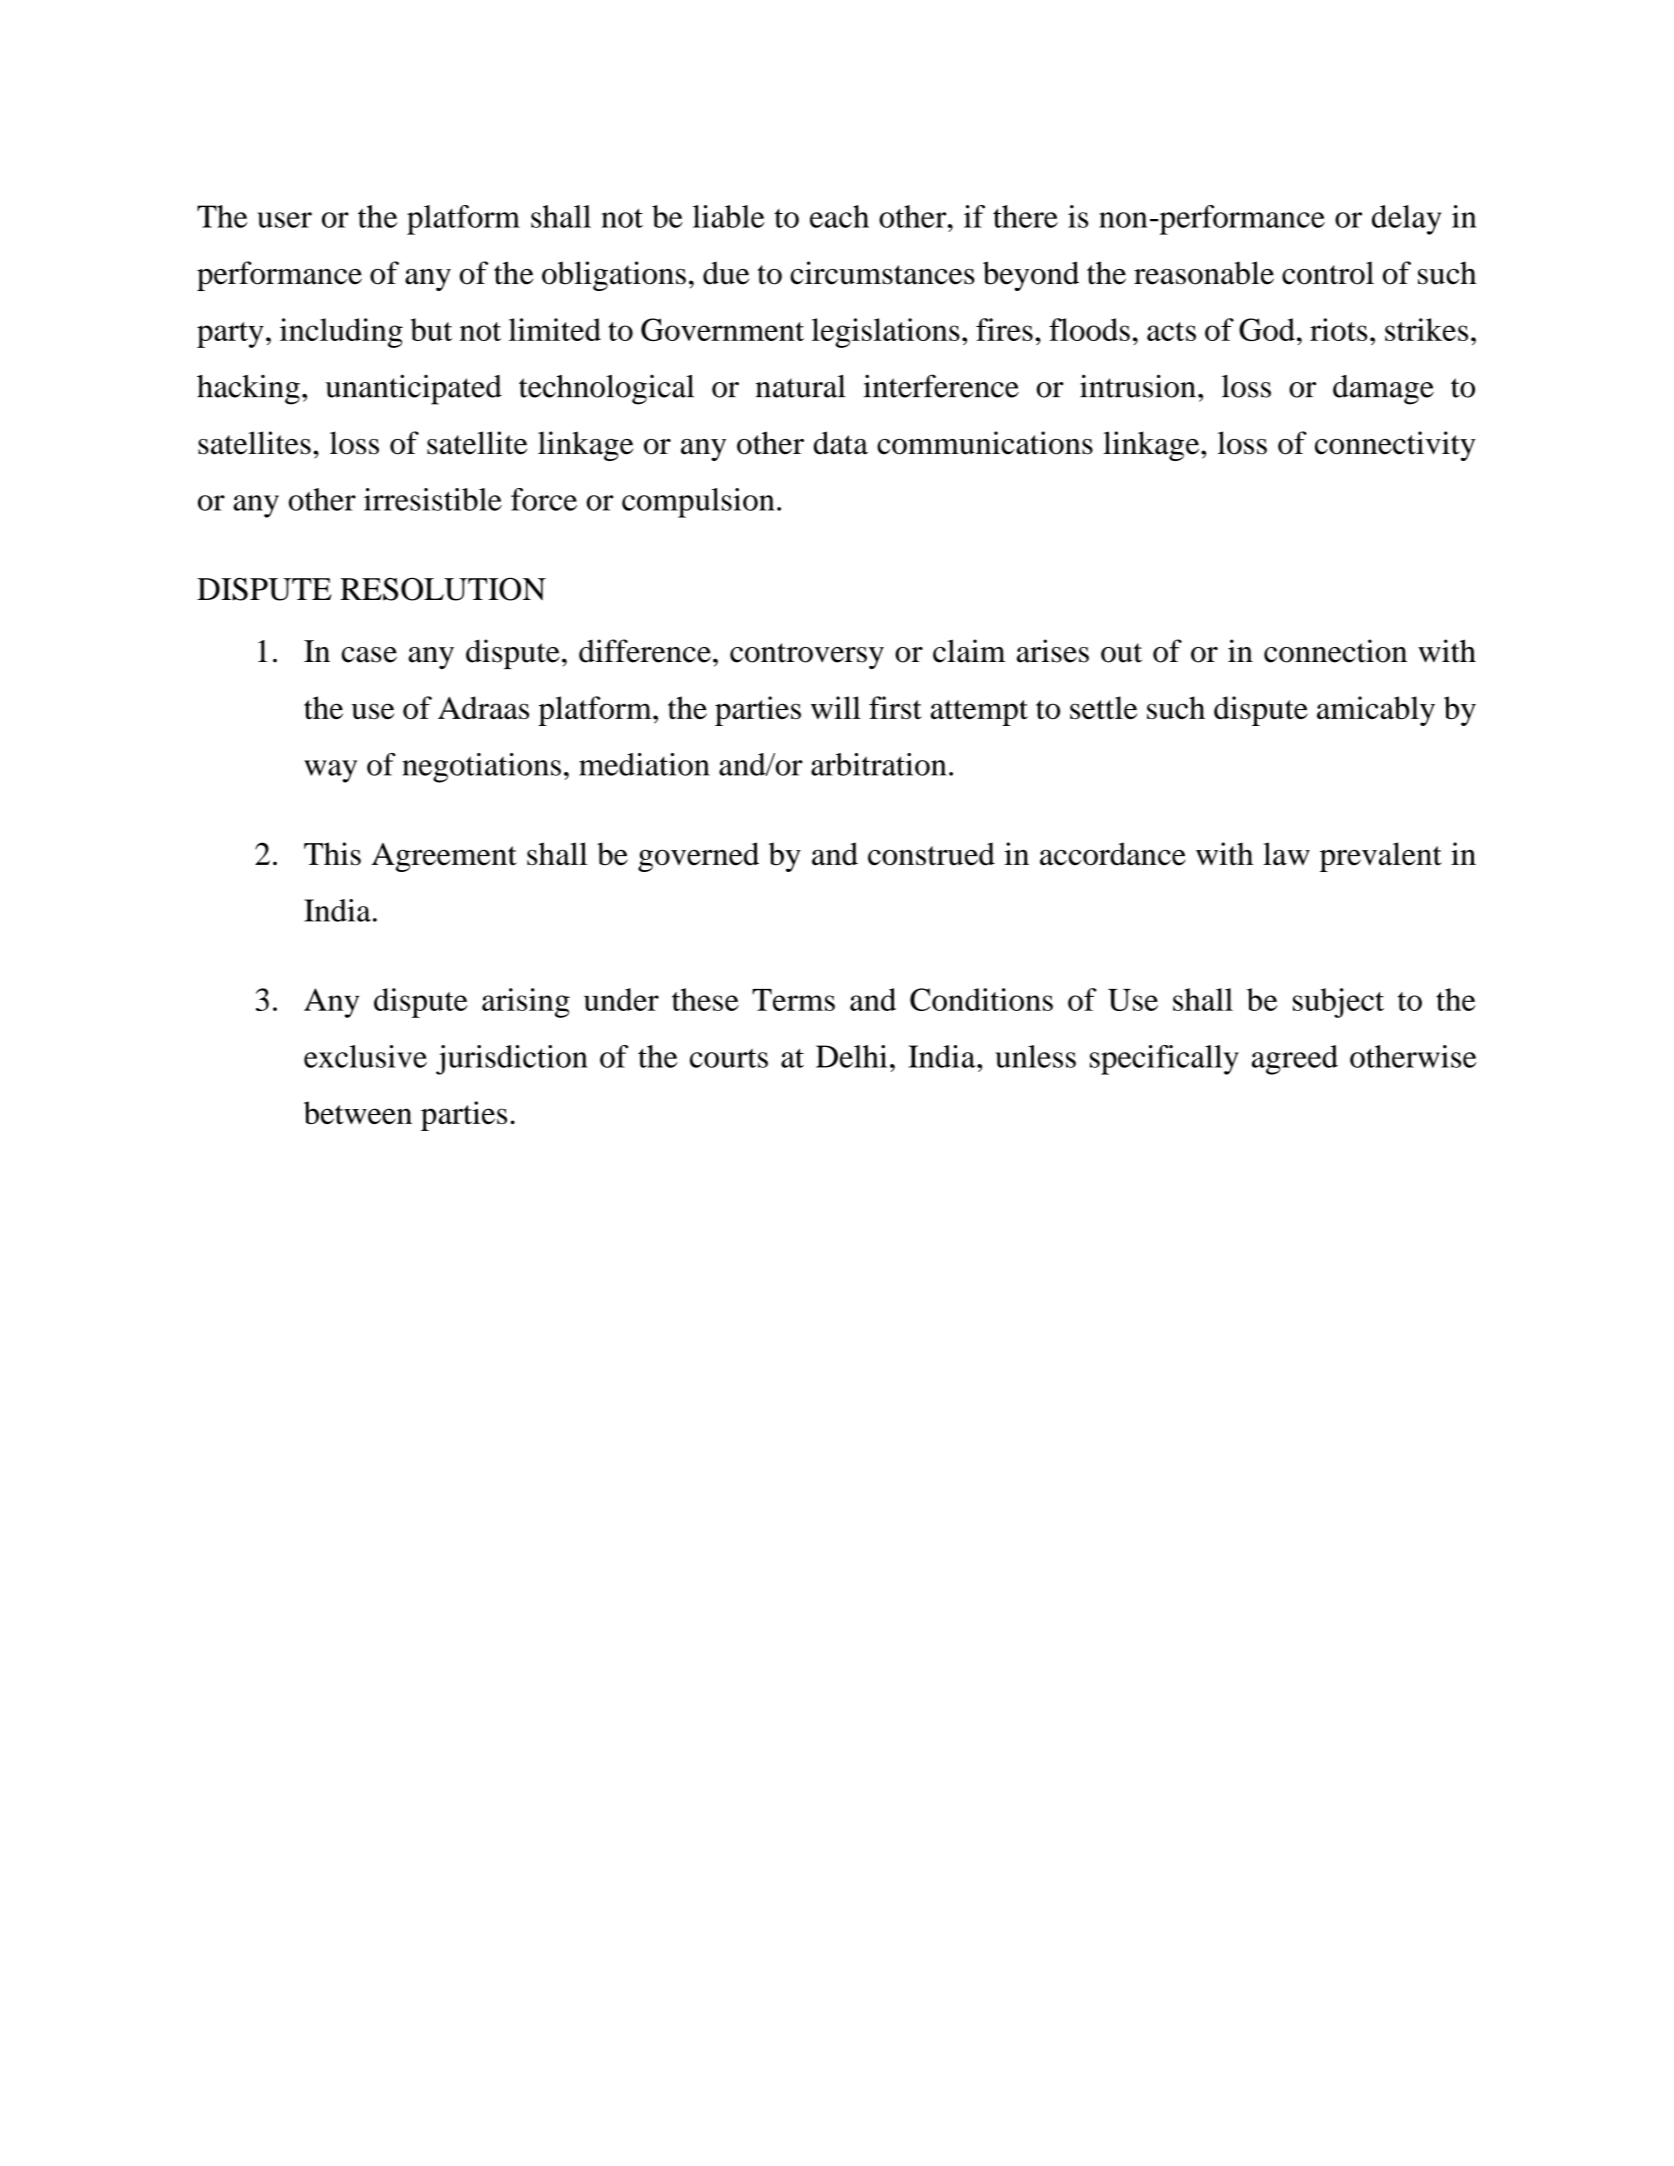  I want to click on user, so click(284, 220).
